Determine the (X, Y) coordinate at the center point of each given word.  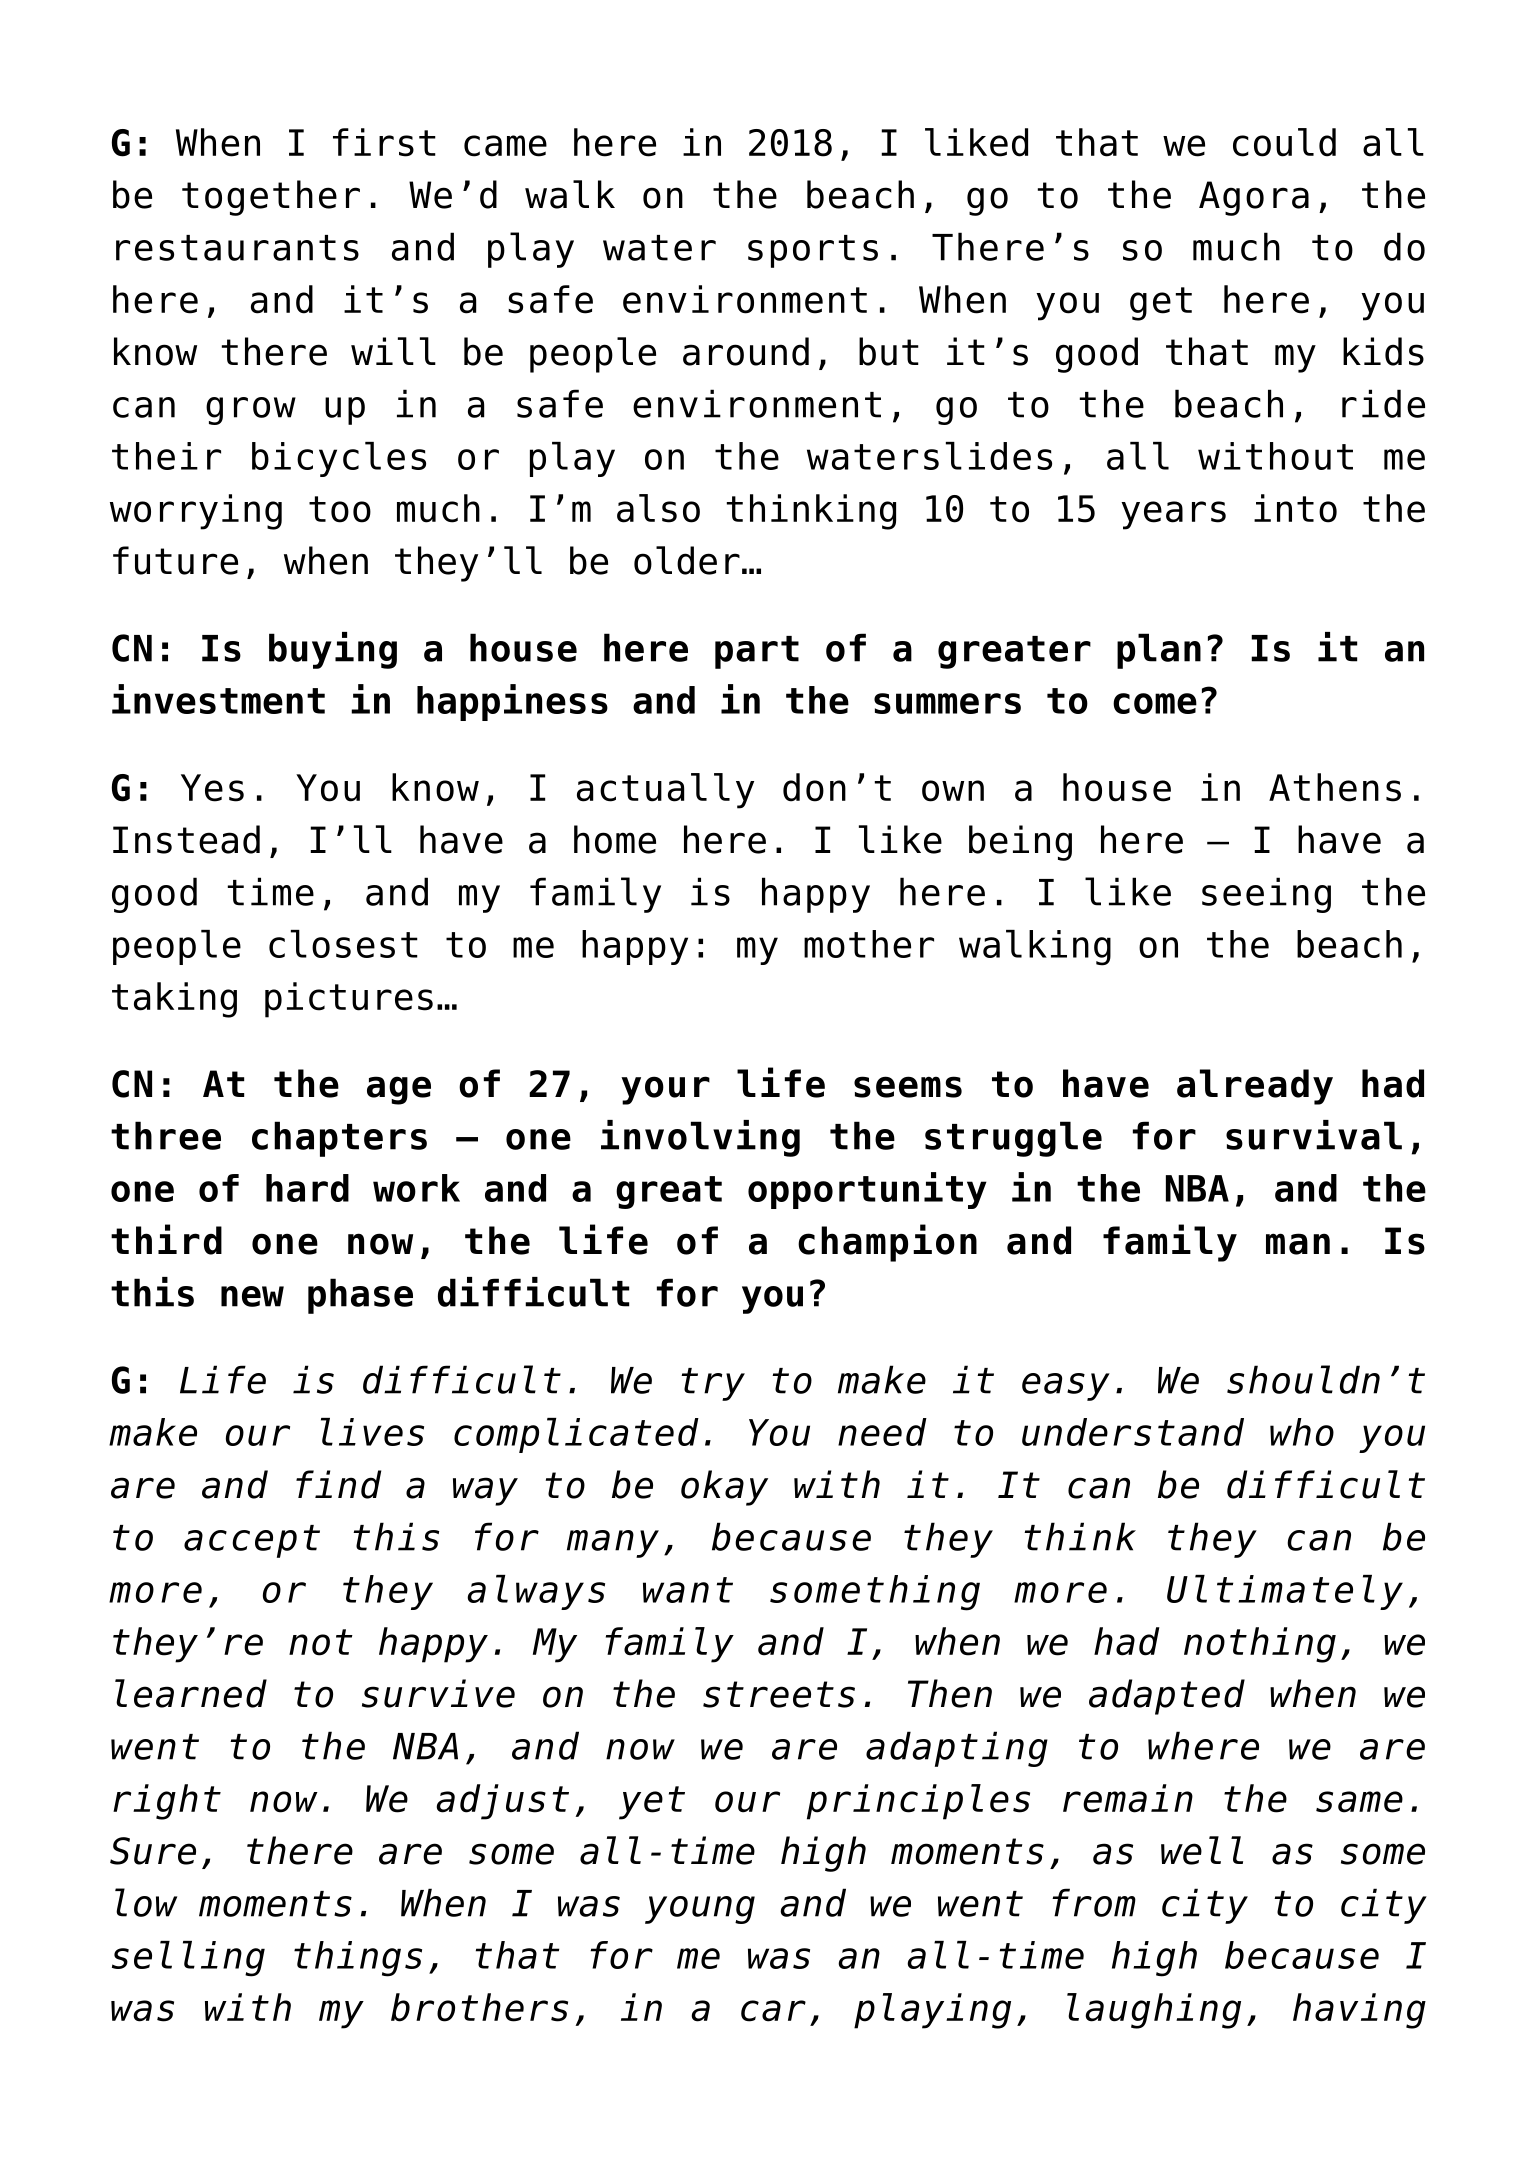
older (687, 560)
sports (813, 251)
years (1173, 515)
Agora (1254, 198)
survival (1314, 1135)
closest (343, 944)
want (688, 1590)
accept (252, 1541)
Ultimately (1285, 1592)
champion (887, 1243)
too (340, 509)
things (358, 1959)
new (252, 1296)
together (271, 198)
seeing (1266, 895)
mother (869, 944)
